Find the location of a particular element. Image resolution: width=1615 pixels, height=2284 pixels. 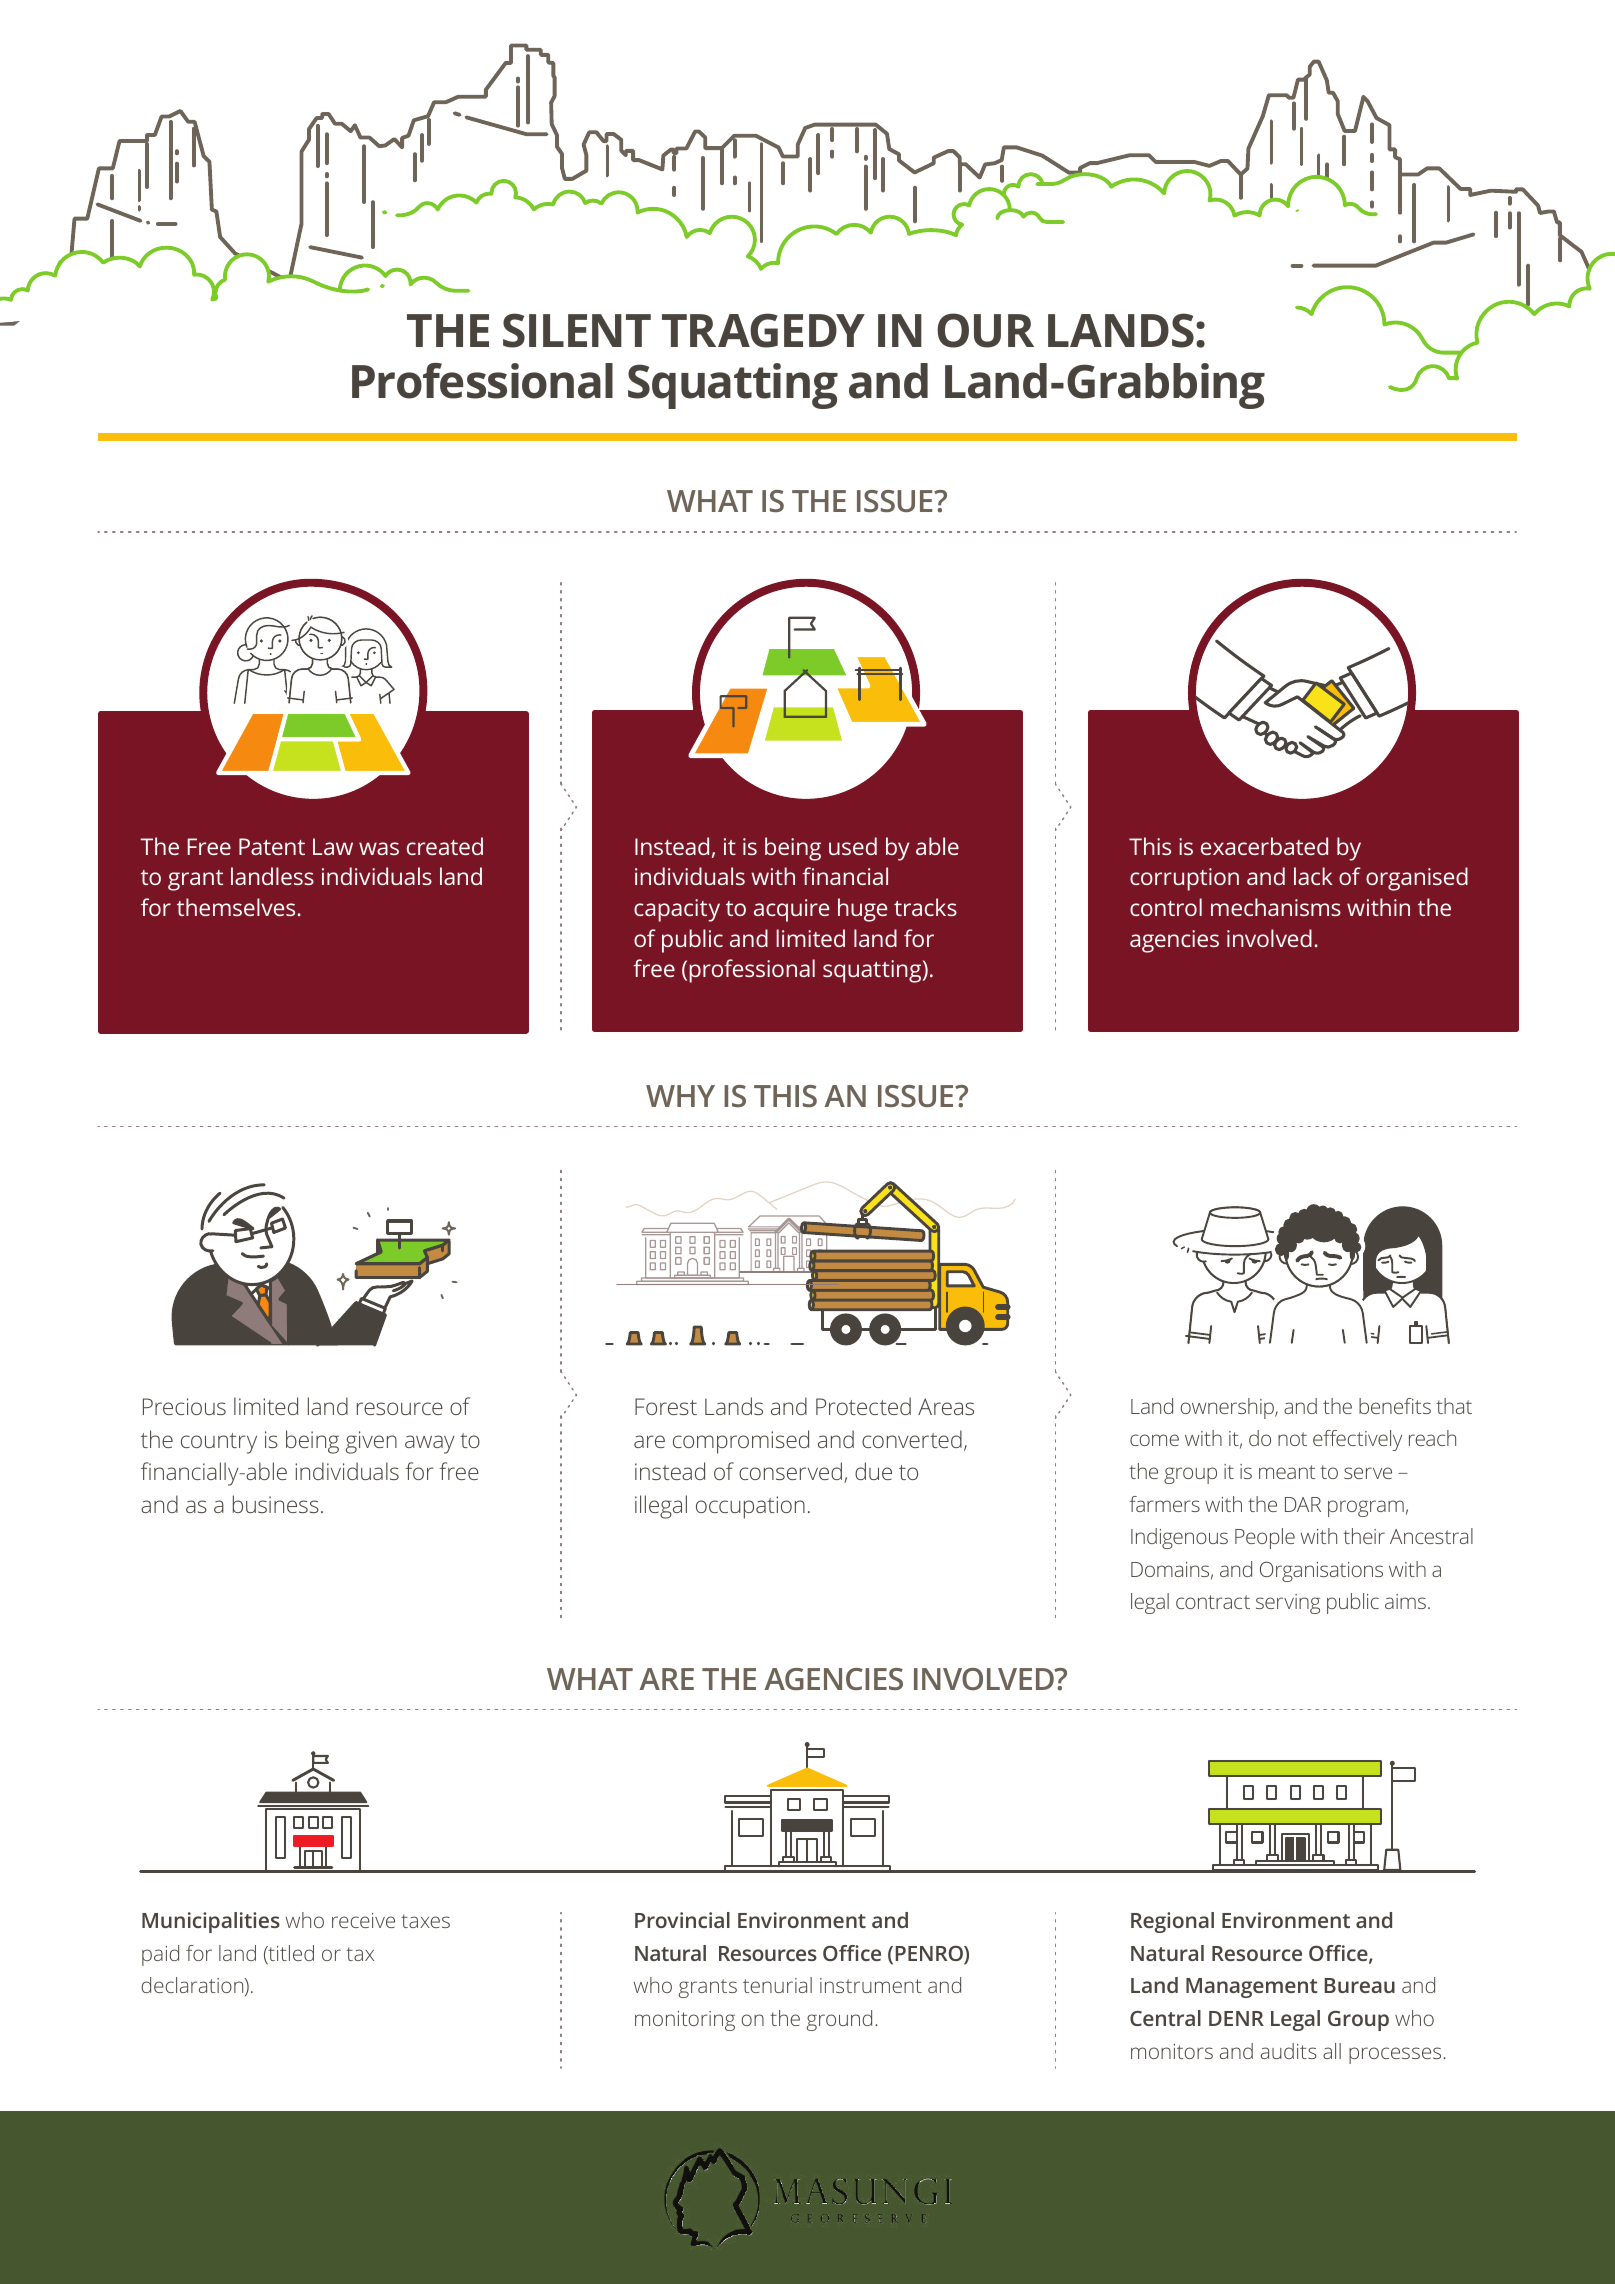

Law is located at coordinates (333, 846).
